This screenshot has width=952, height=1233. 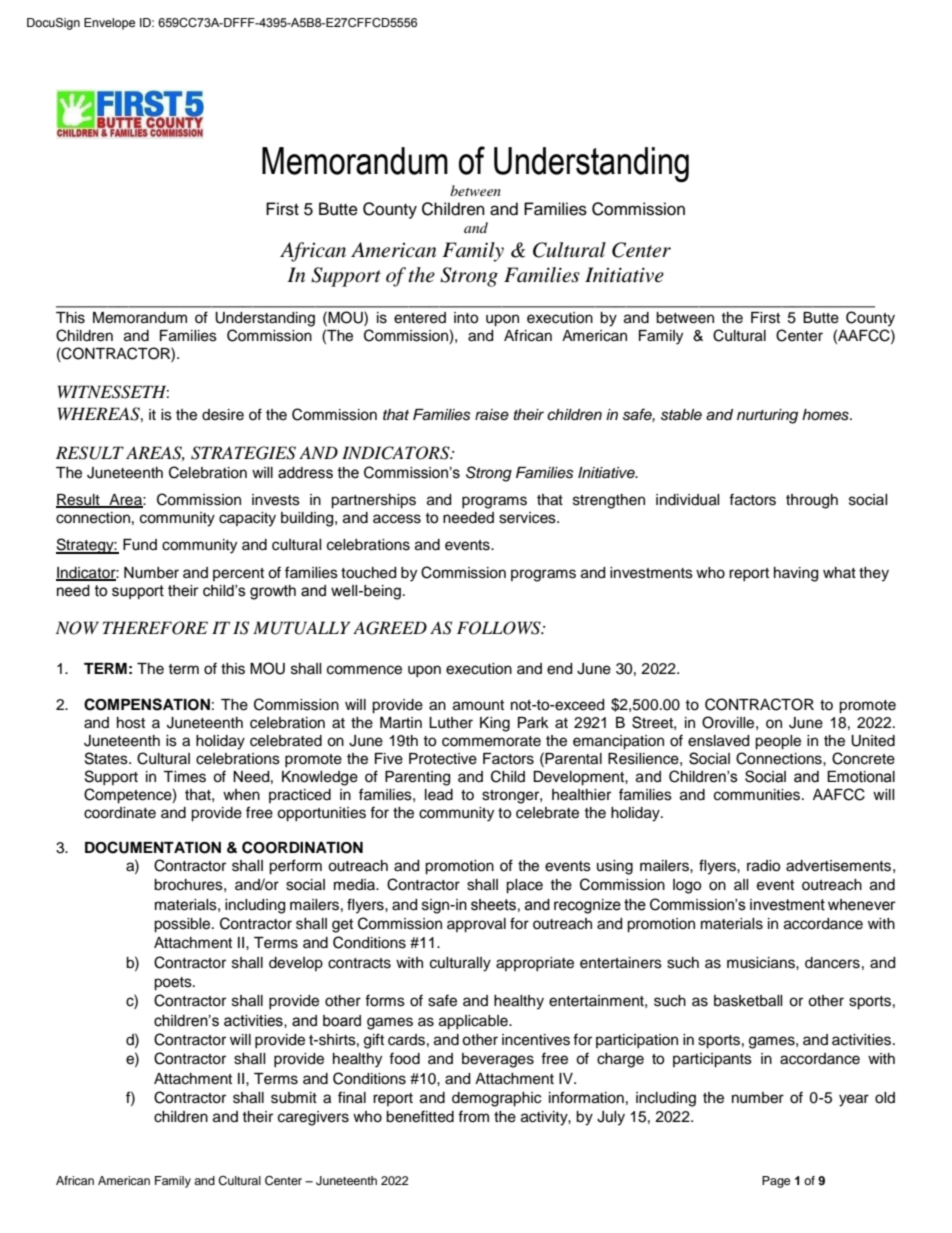 I want to click on end, so click(x=559, y=669).
